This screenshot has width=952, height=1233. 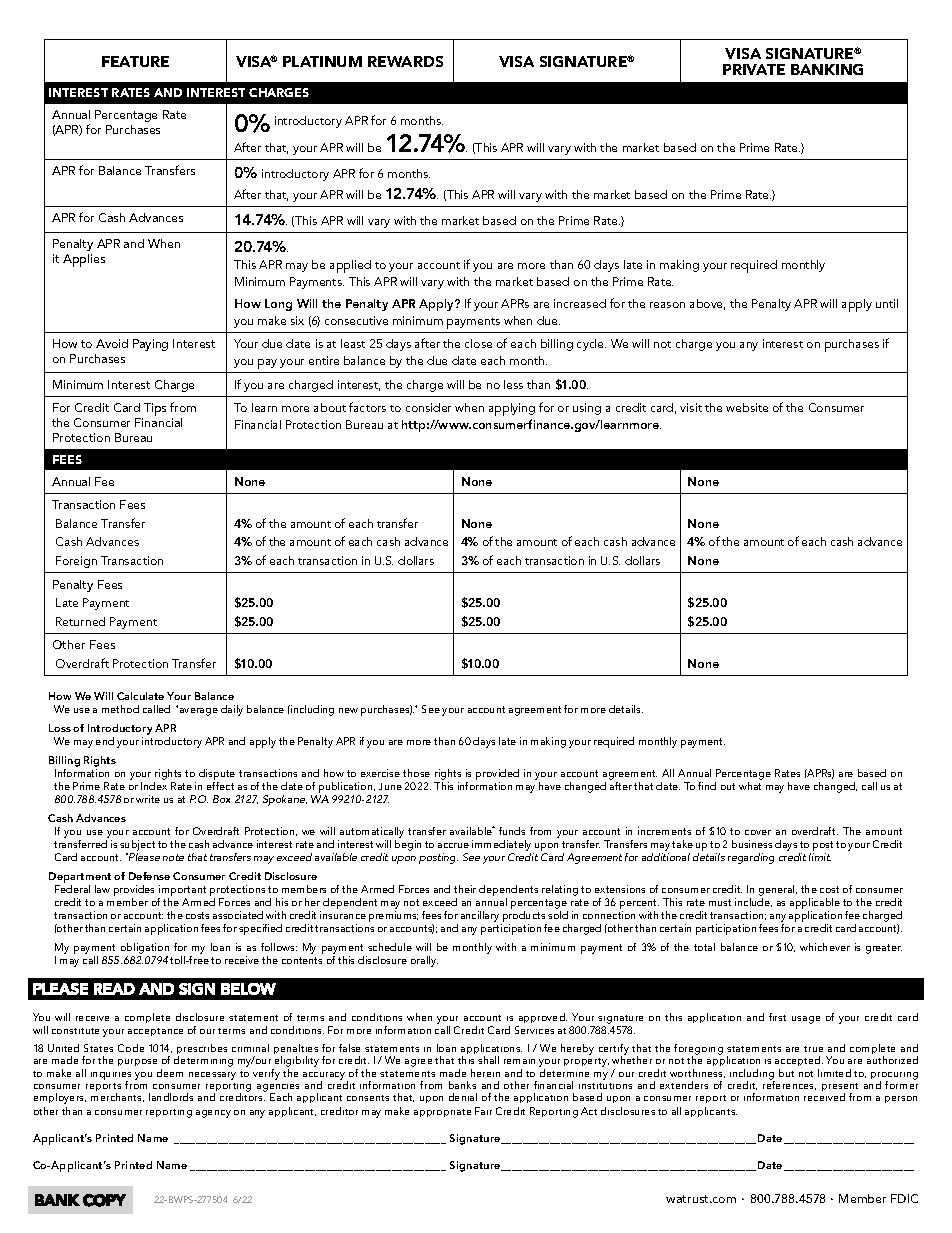 What do you see at coordinates (747, 407) in the screenshot?
I see `website` at bounding box center [747, 407].
